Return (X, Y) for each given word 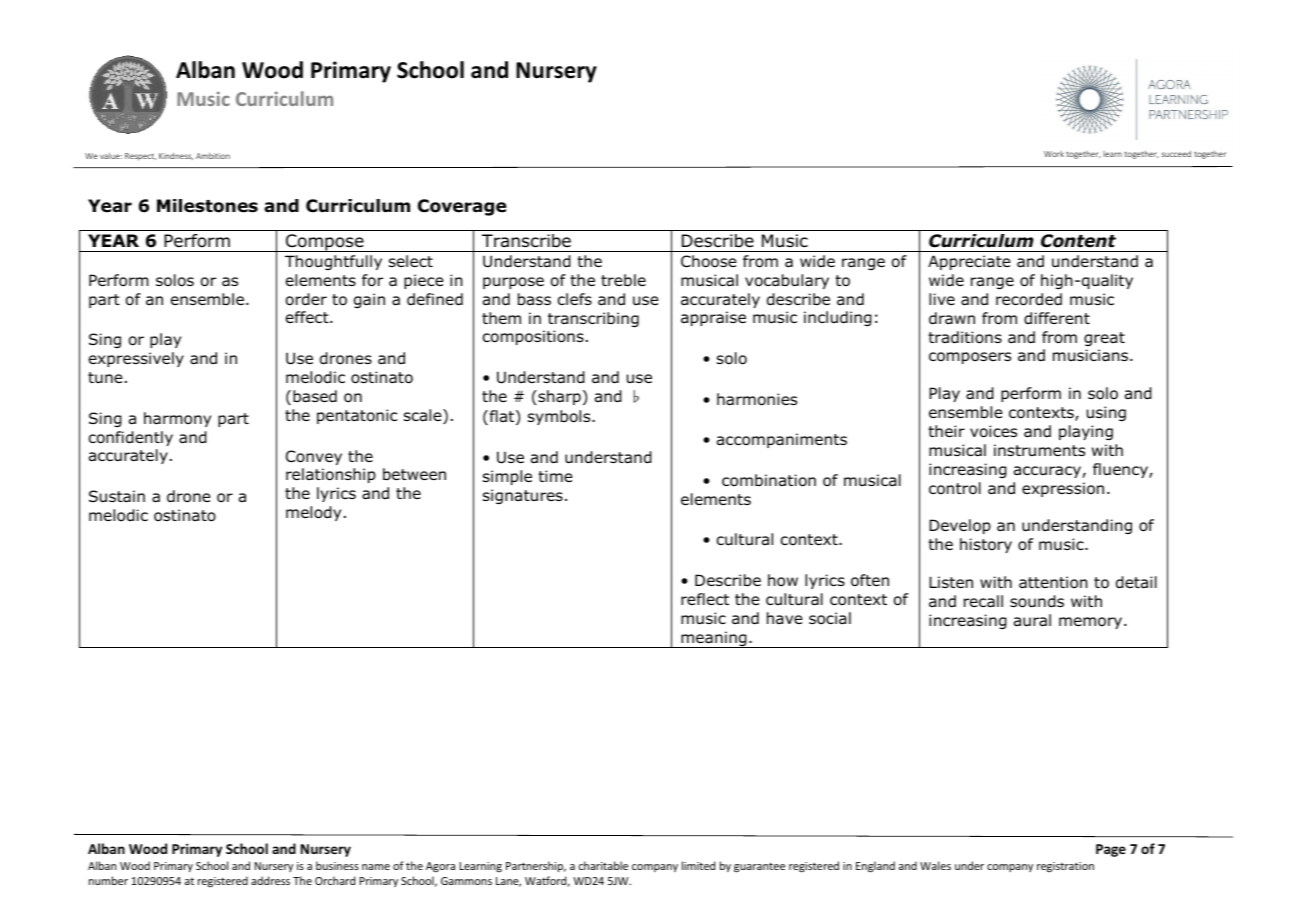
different (1057, 318)
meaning (714, 639)
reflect (705, 599)
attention (1053, 582)
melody (313, 513)
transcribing (593, 319)
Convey (314, 457)
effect (308, 317)
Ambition (213, 156)
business (337, 865)
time (555, 476)
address (270, 880)
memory (1092, 623)
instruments (1039, 450)
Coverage (462, 207)
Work (1054, 154)
